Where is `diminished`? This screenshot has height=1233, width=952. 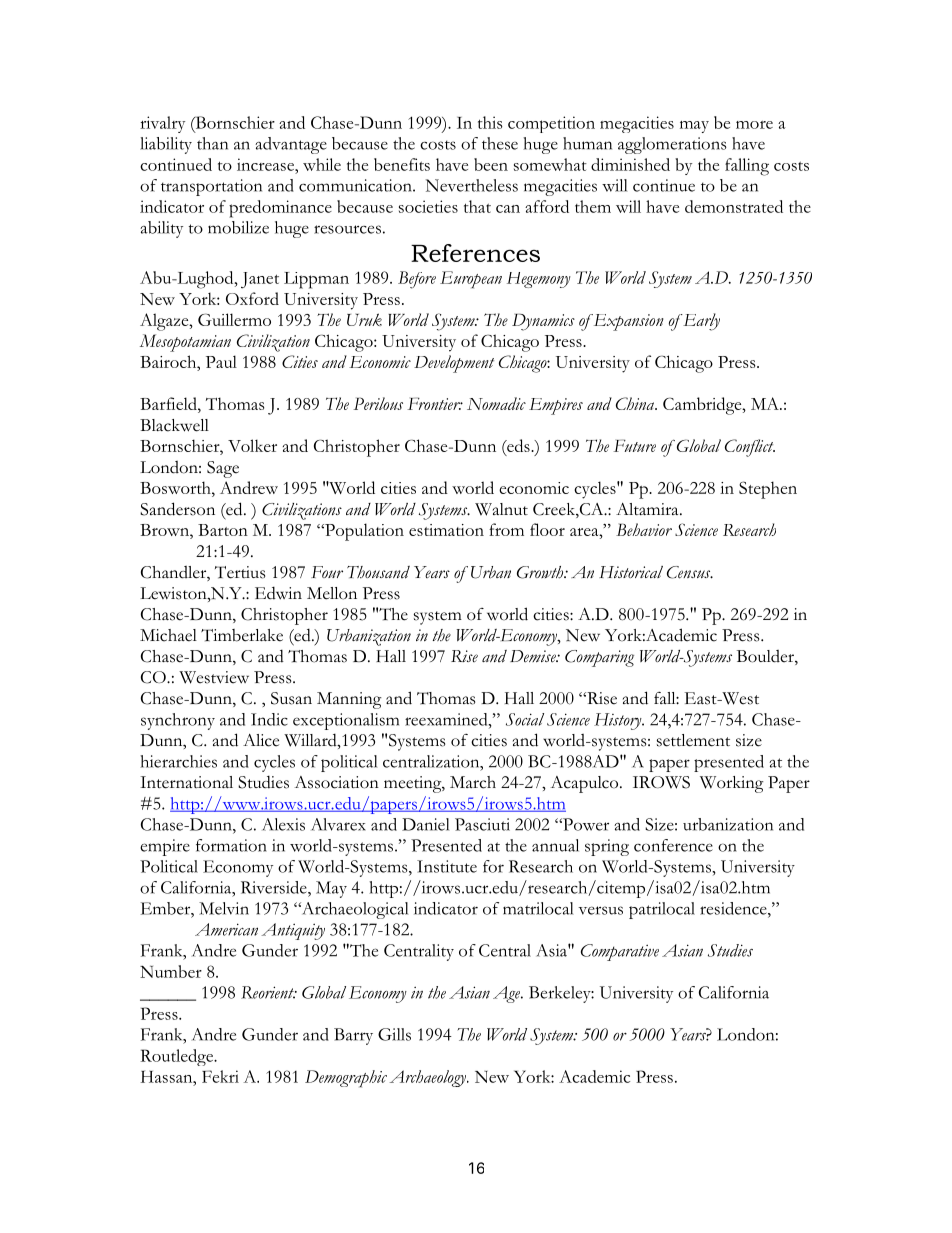 diminished is located at coordinates (630, 164).
